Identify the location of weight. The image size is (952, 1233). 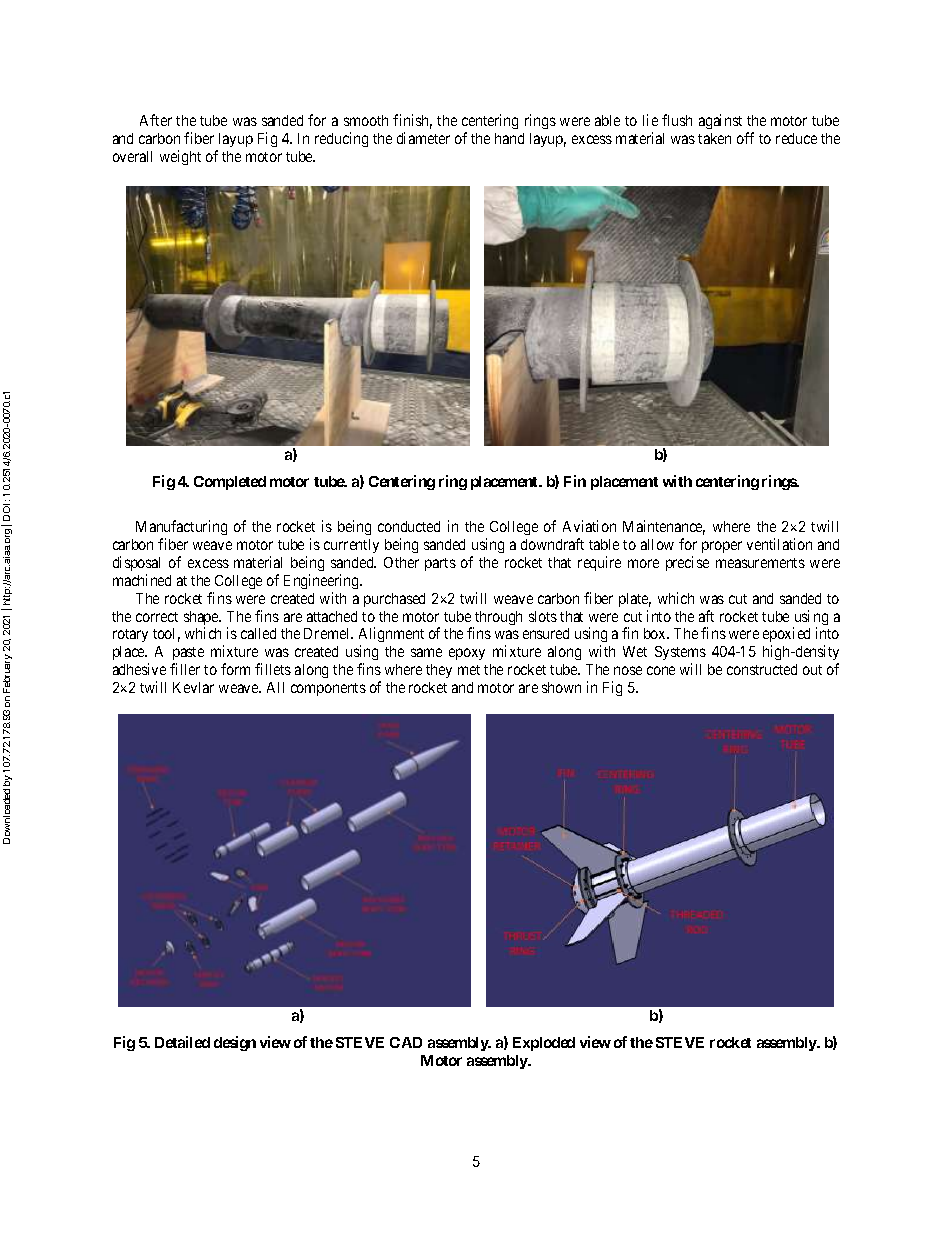
(180, 157).
